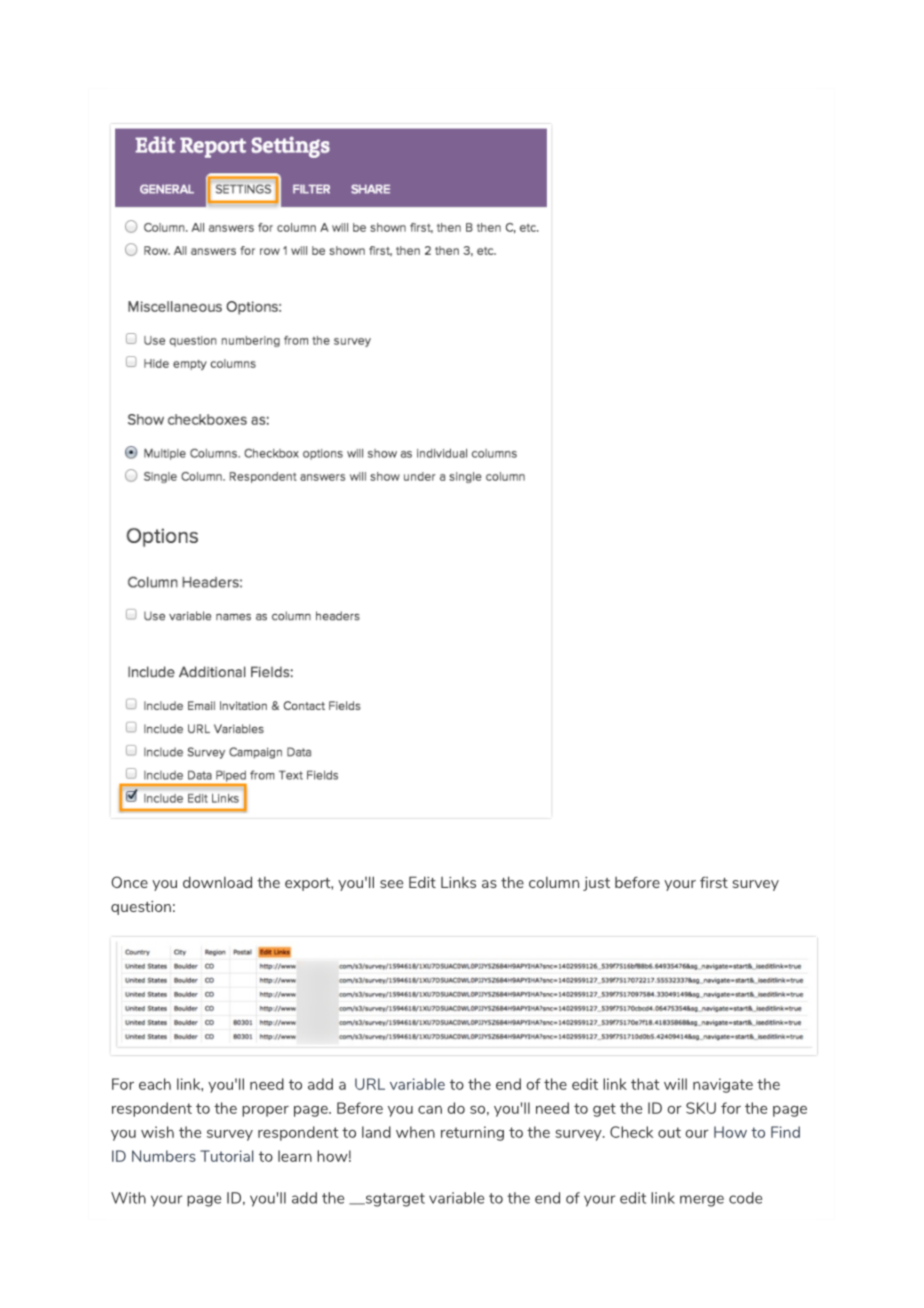  I want to click on With, so click(128, 1198).
